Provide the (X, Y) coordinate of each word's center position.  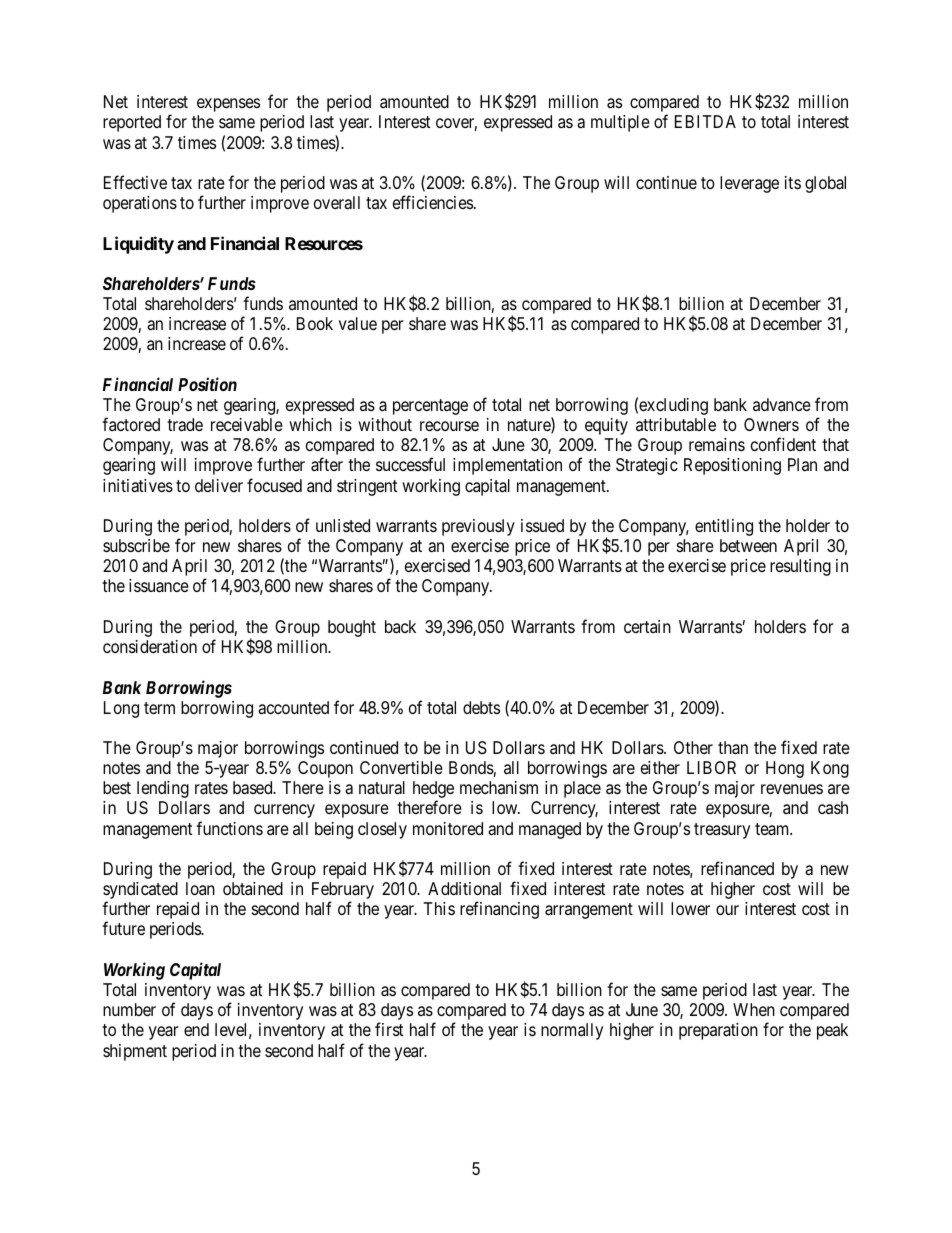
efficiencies (433, 202)
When (754, 1009)
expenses (228, 105)
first (389, 1029)
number (129, 1009)
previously (478, 527)
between (748, 545)
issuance (159, 586)
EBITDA (705, 121)
